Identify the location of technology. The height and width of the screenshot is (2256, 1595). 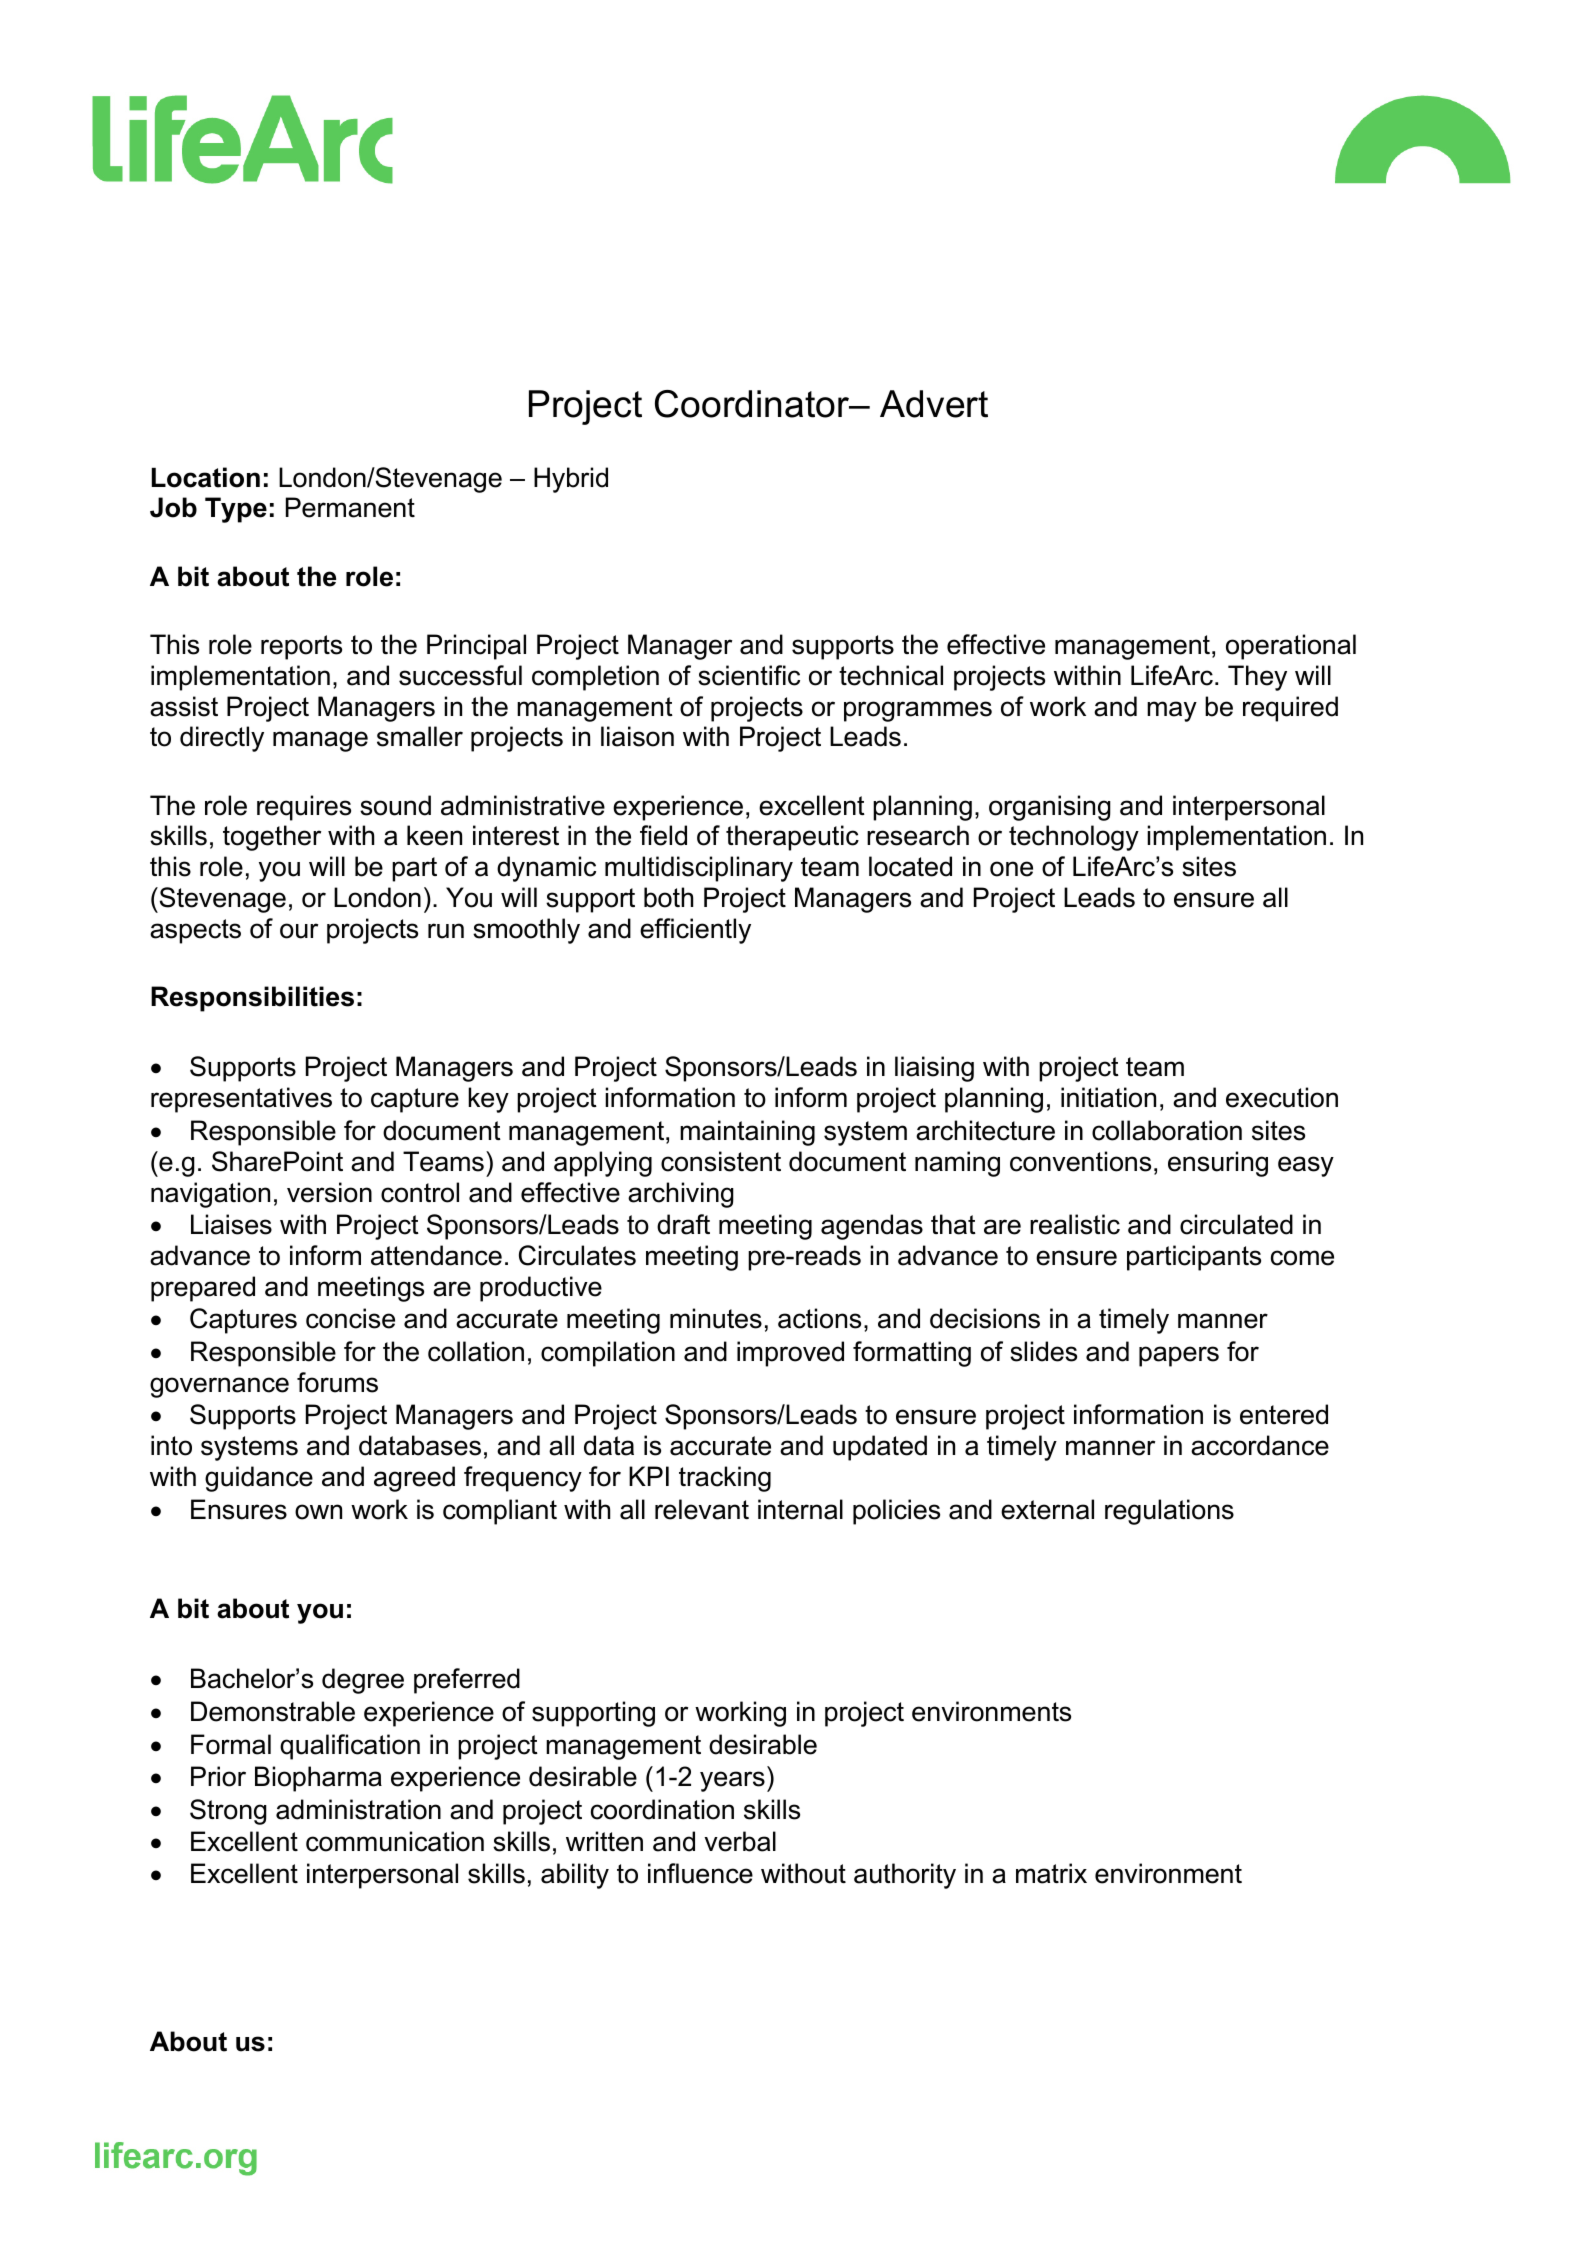
(1074, 838).
